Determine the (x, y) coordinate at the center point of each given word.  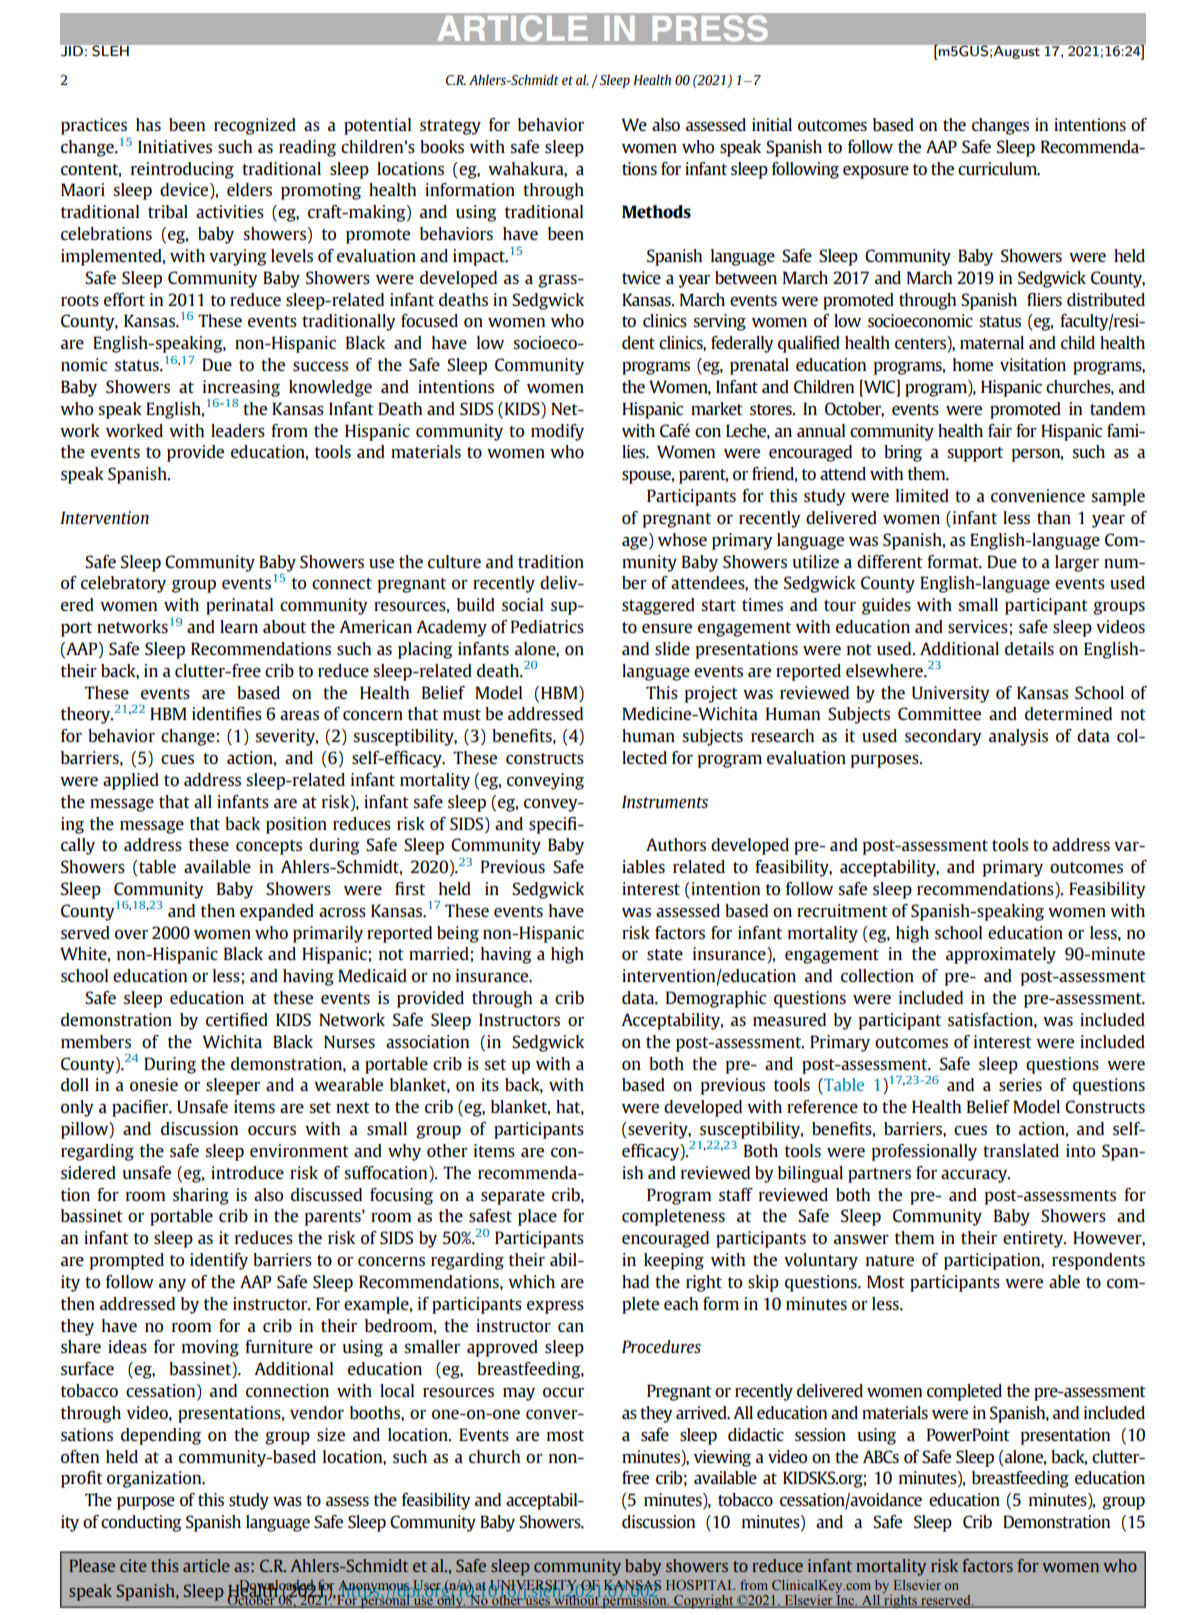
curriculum (999, 169)
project (711, 694)
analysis (1018, 737)
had (635, 1281)
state (665, 954)
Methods (656, 211)
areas (299, 715)
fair (1000, 430)
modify (557, 432)
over (131, 934)
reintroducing (182, 170)
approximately (1001, 955)
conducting (141, 1523)
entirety (1034, 1239)
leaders (238, 430)
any (172, 1285)
